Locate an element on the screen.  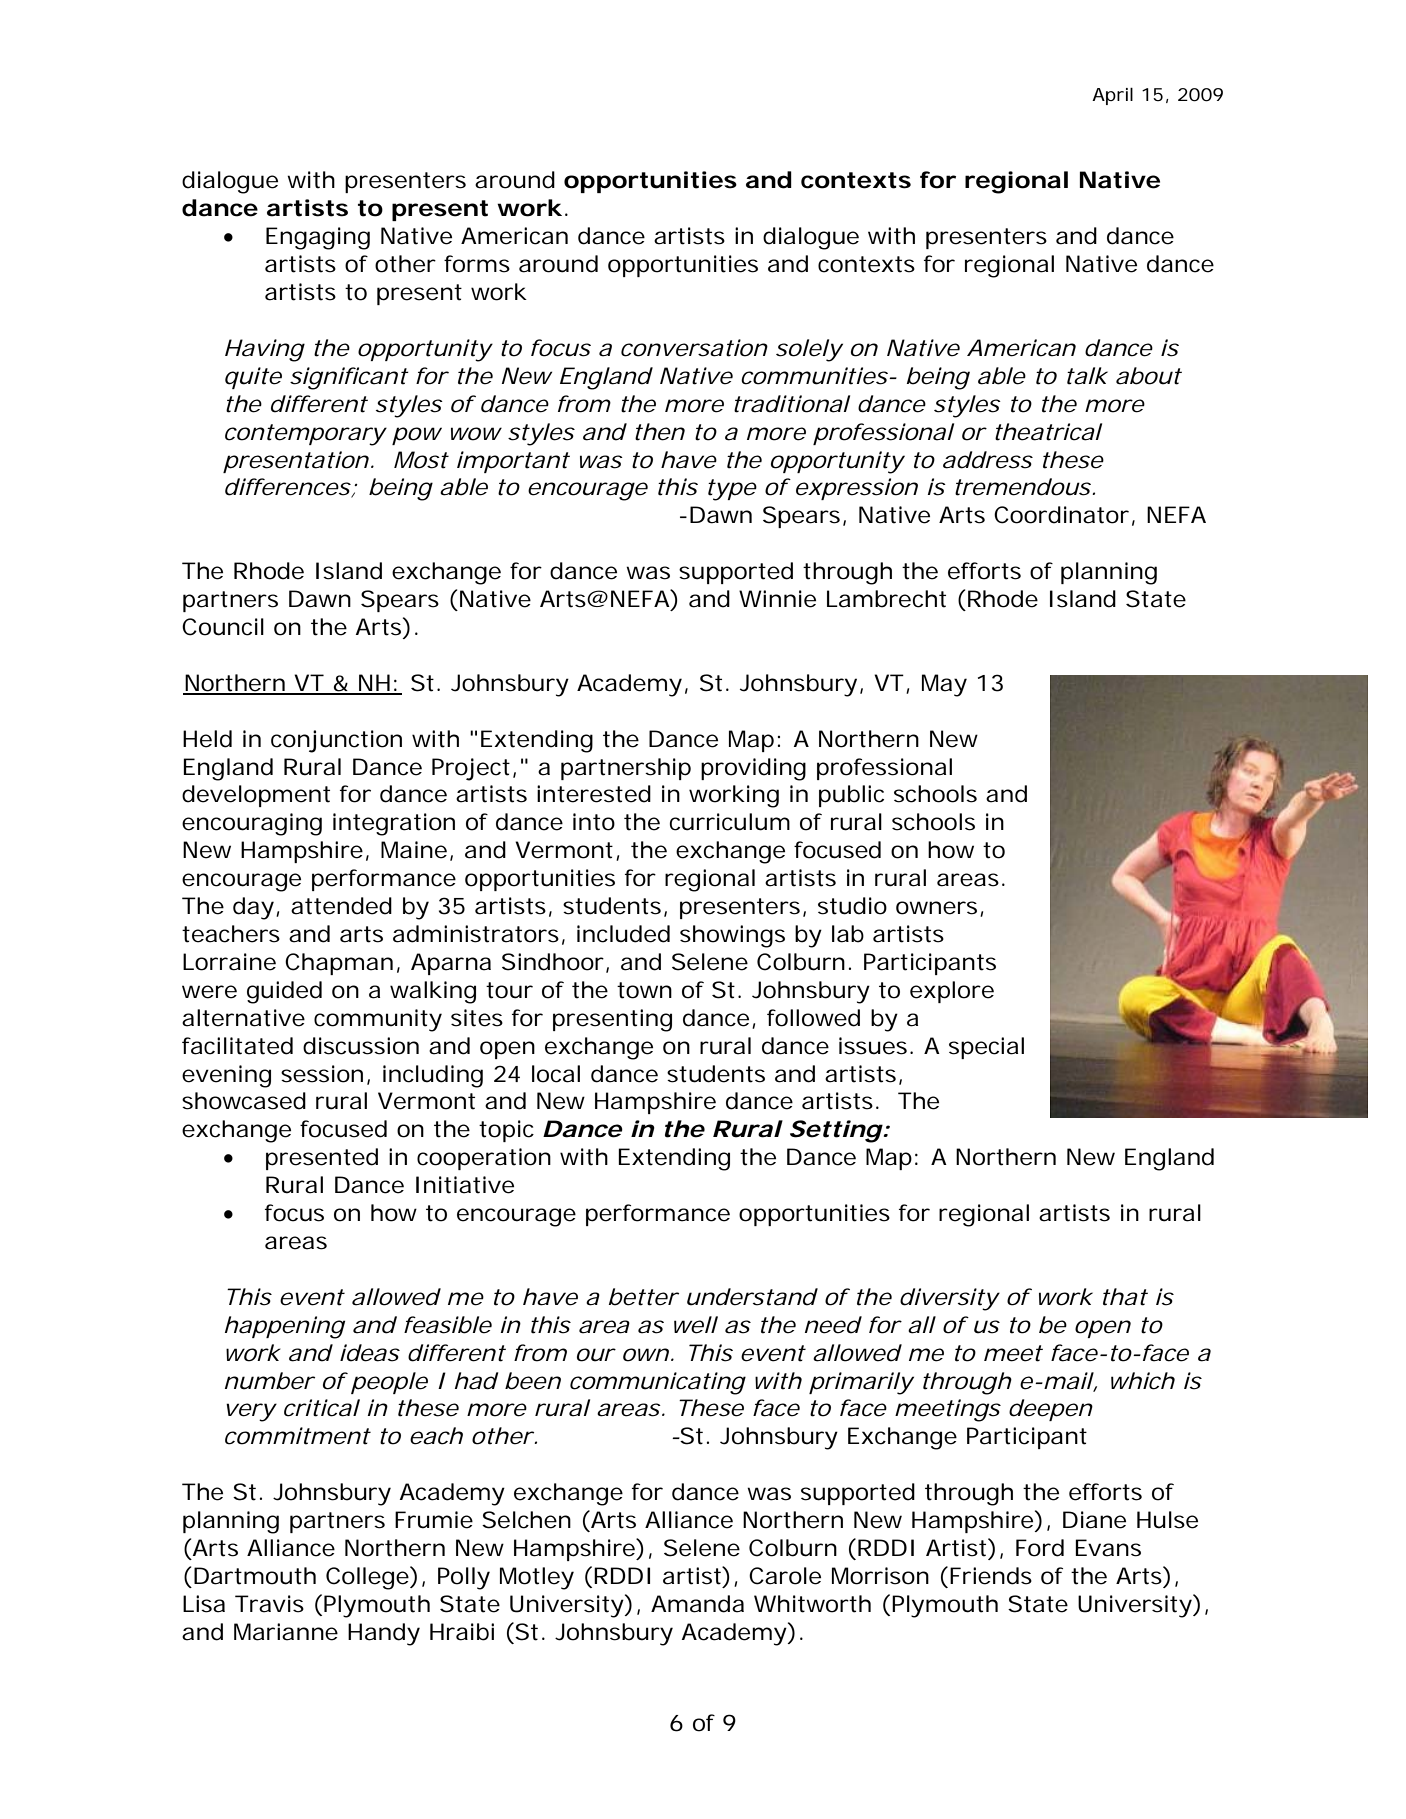
better is located at coordinates (642, 1297).
